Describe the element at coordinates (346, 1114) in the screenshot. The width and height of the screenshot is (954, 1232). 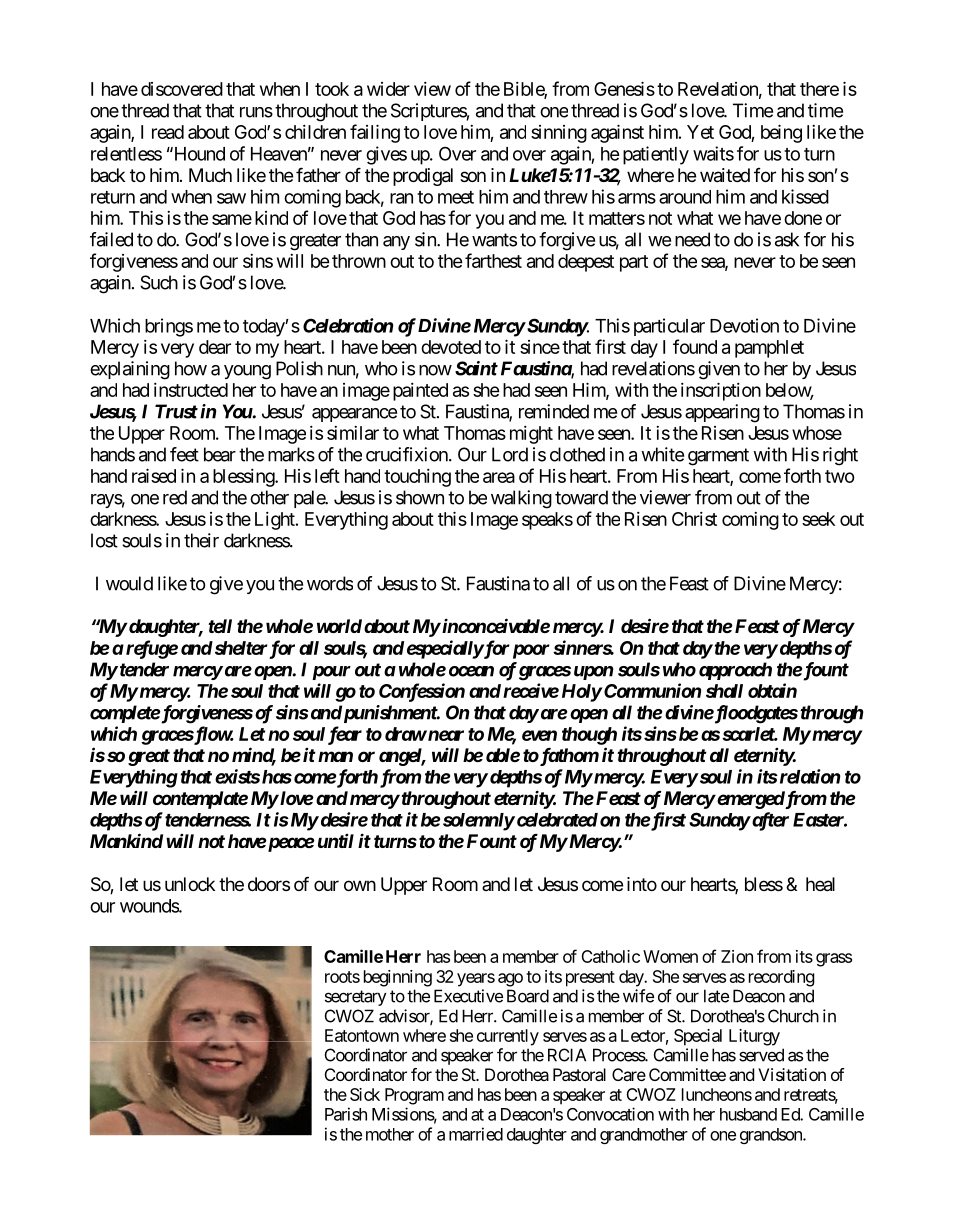
I see `Parish` at that location.
